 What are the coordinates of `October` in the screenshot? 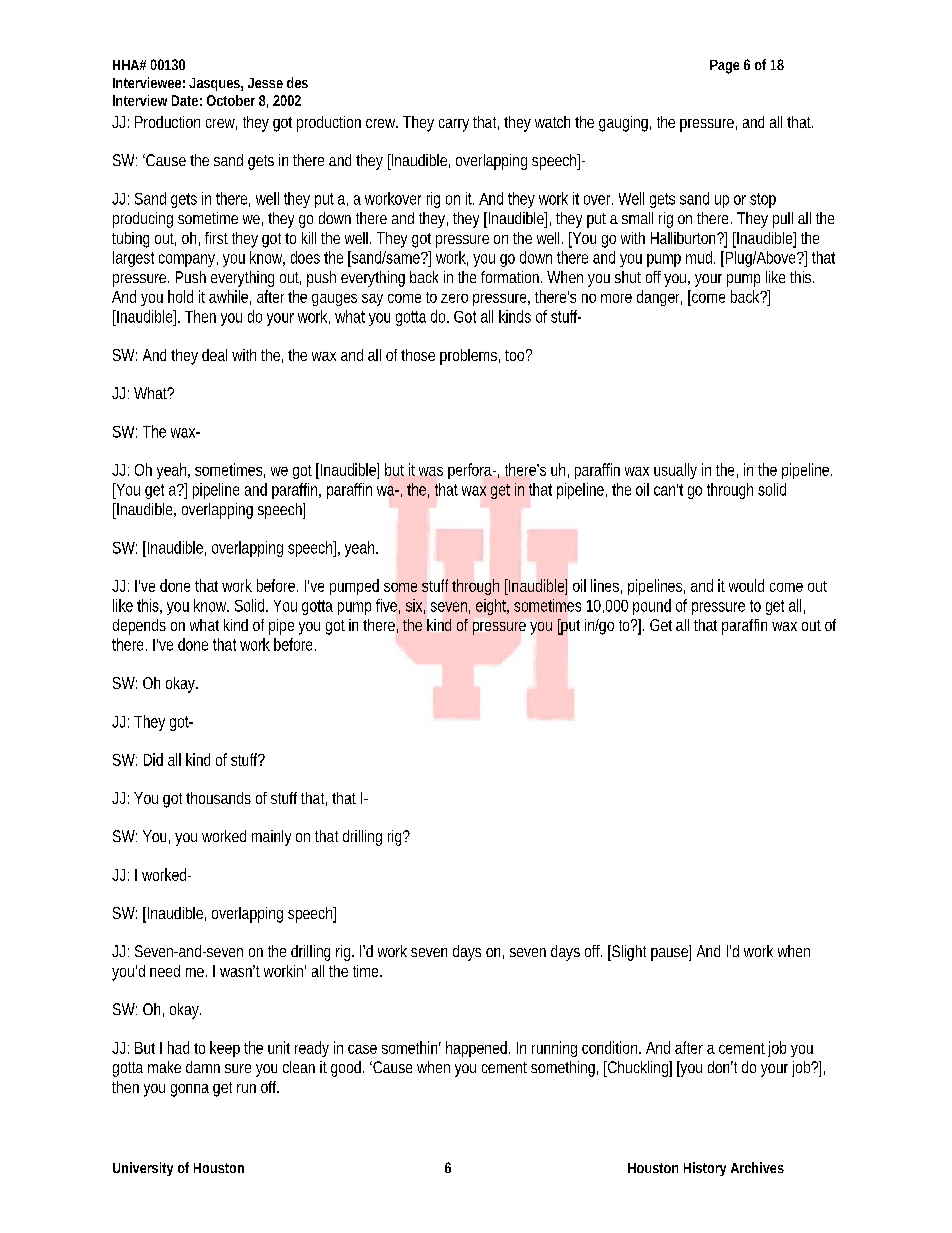 It's located at (231, 100).
